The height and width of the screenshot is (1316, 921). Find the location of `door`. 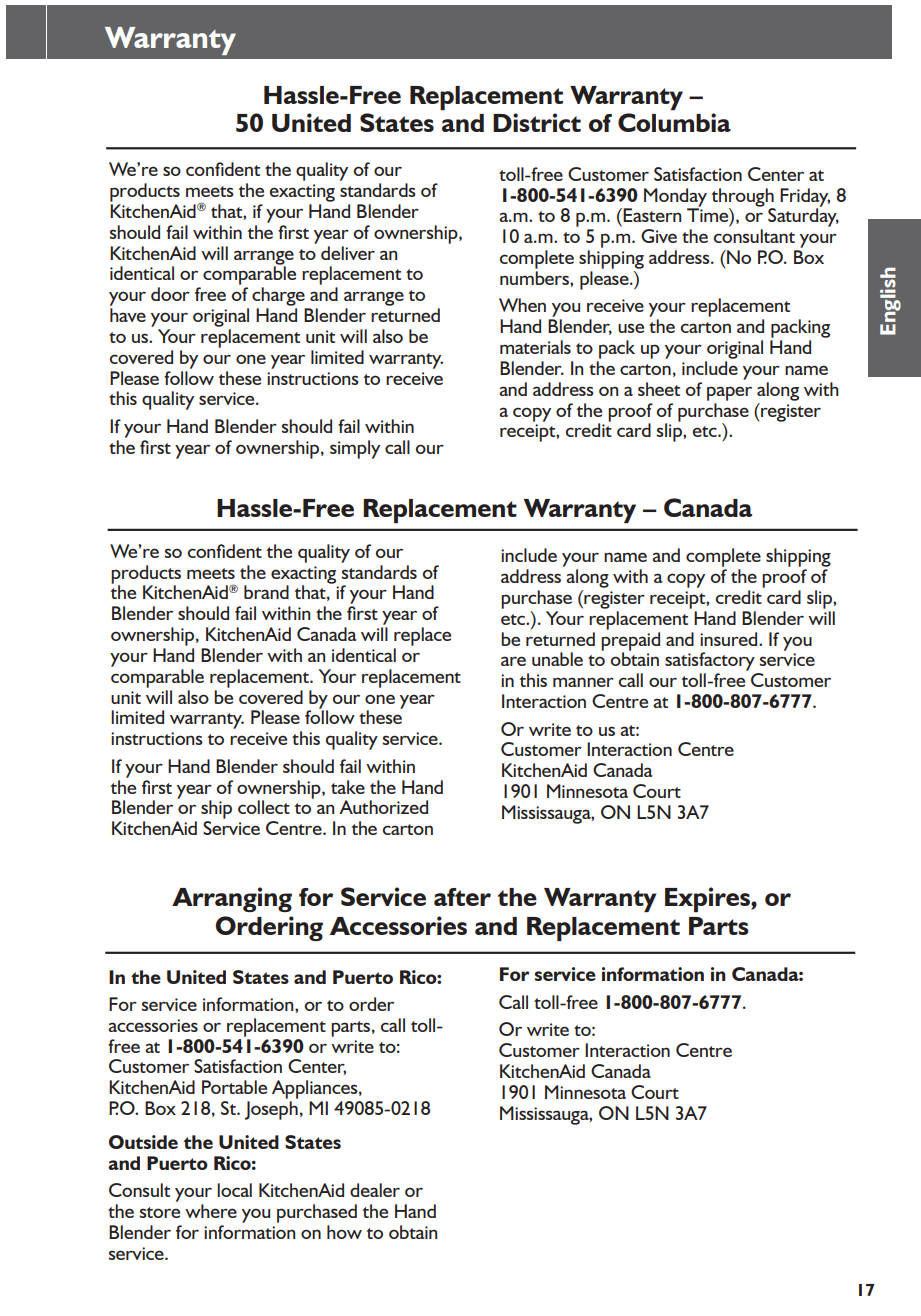

door is located at coordinates (170, 294).
